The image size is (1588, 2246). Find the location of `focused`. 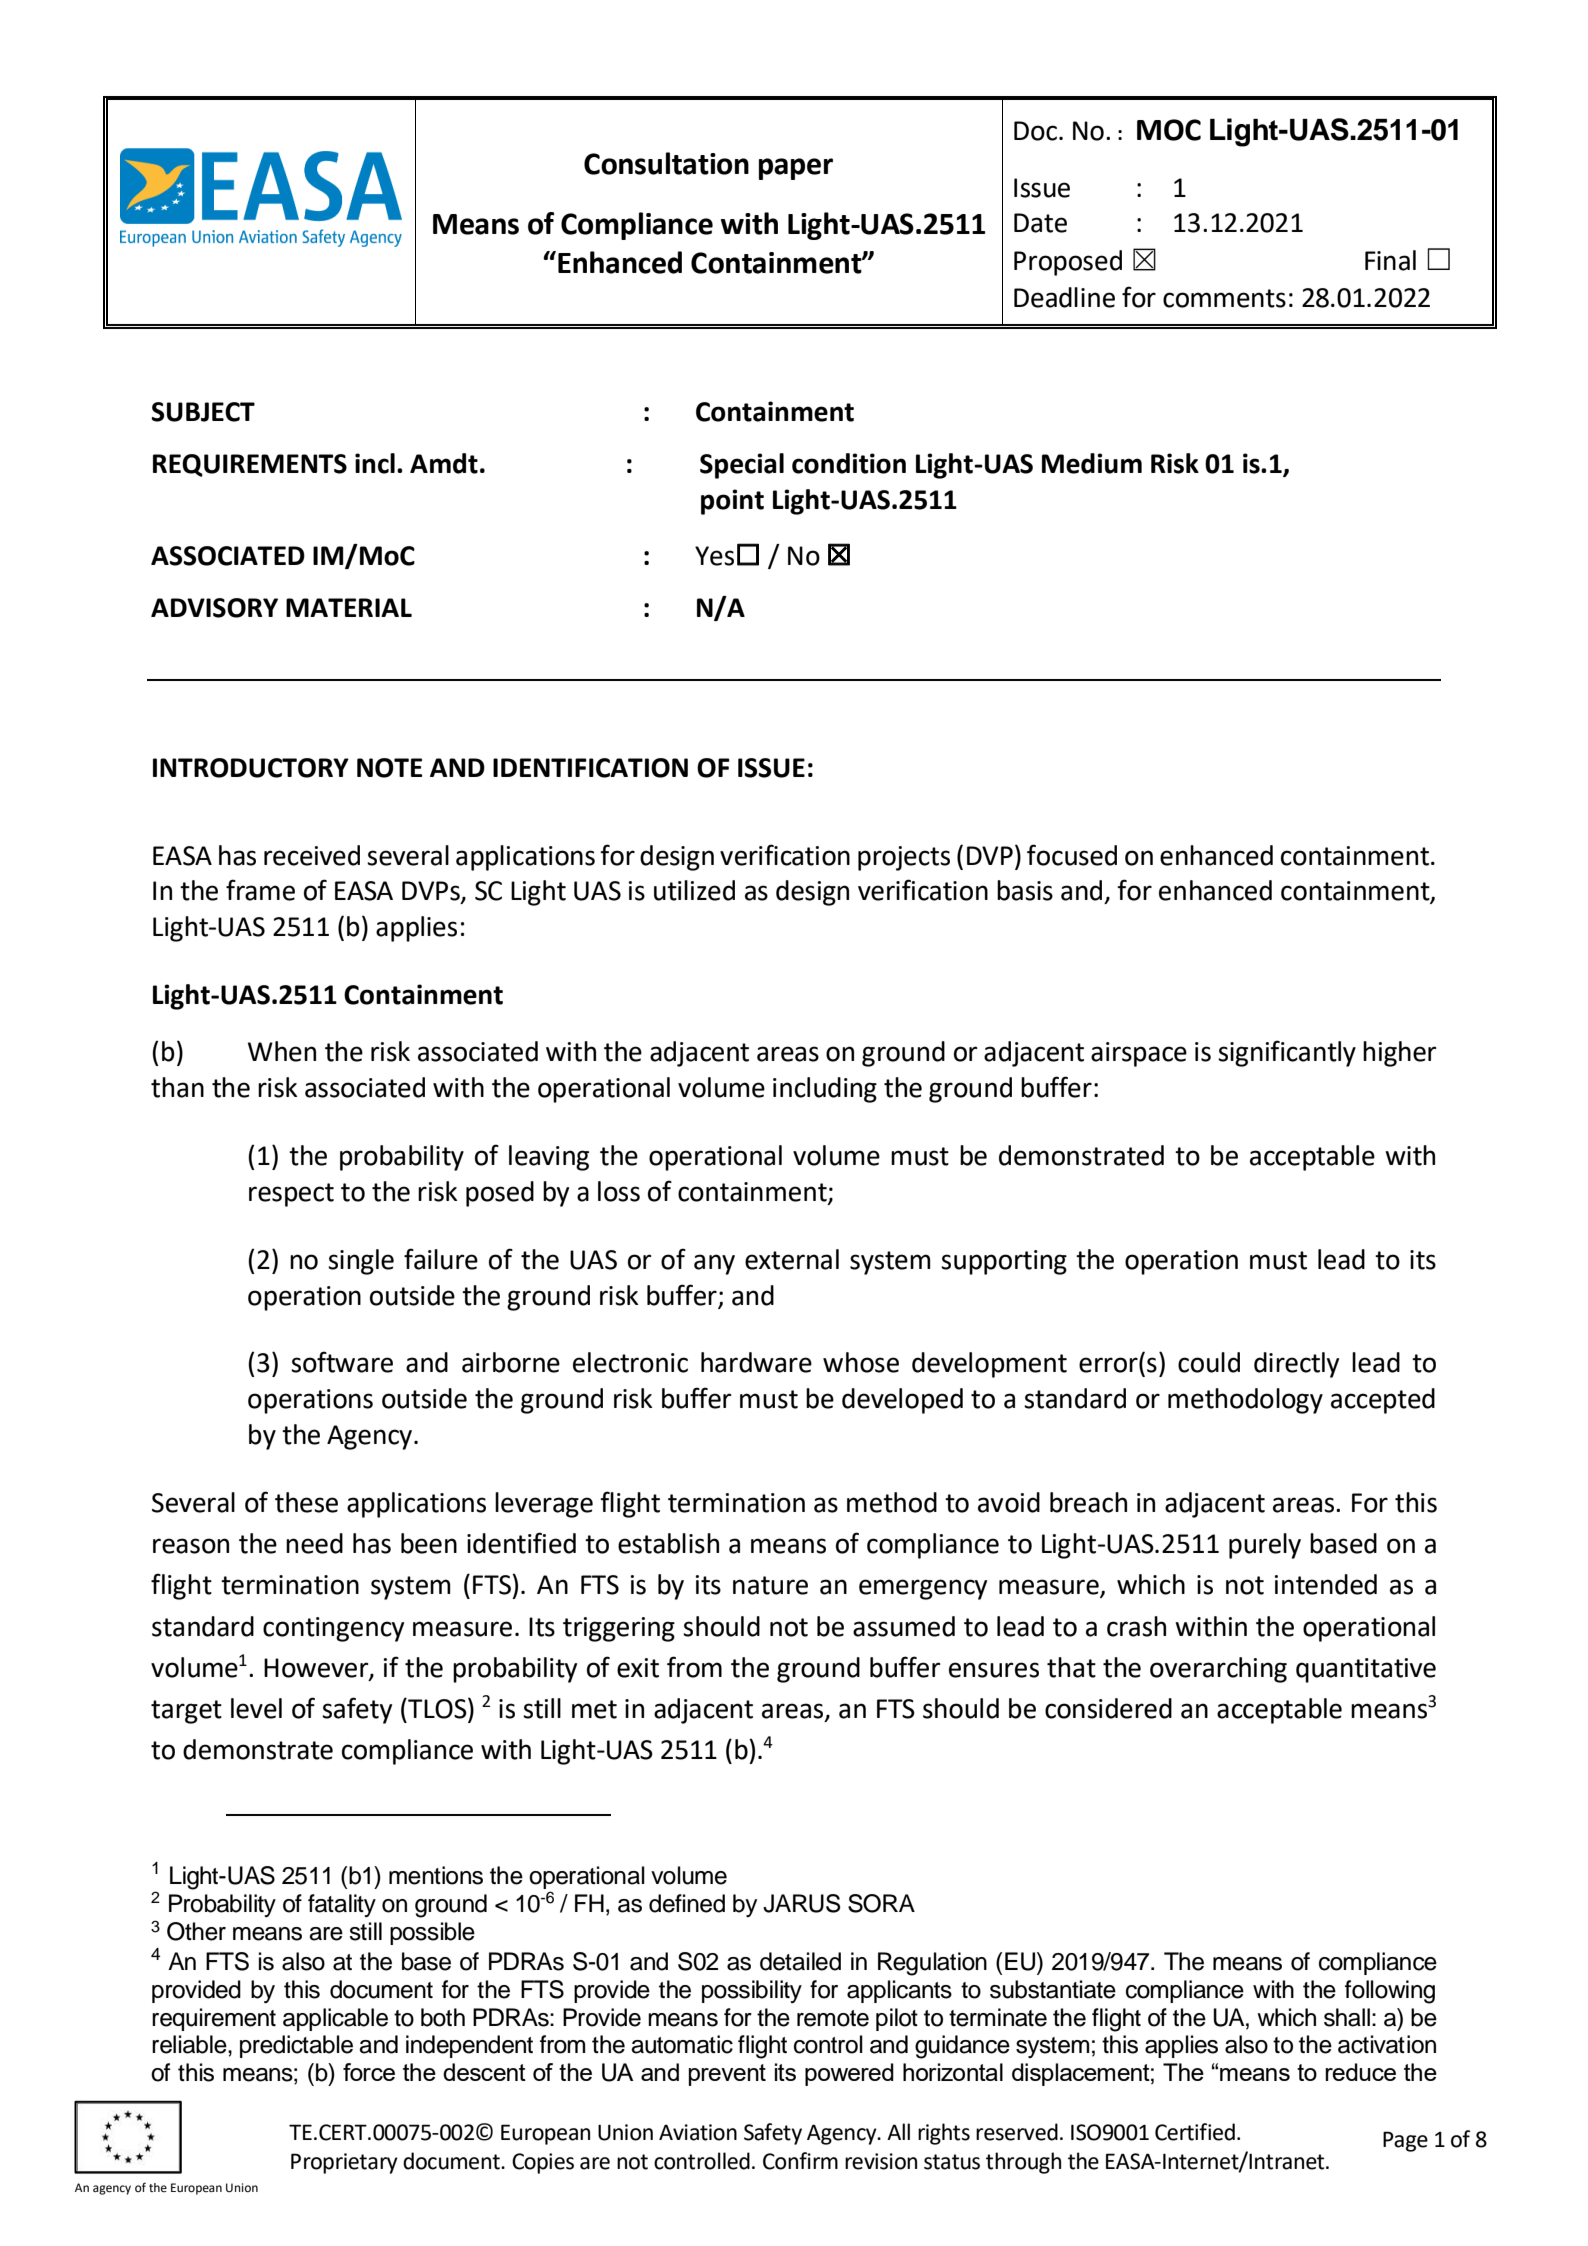

focused is located at coordinates (1072, 855).
